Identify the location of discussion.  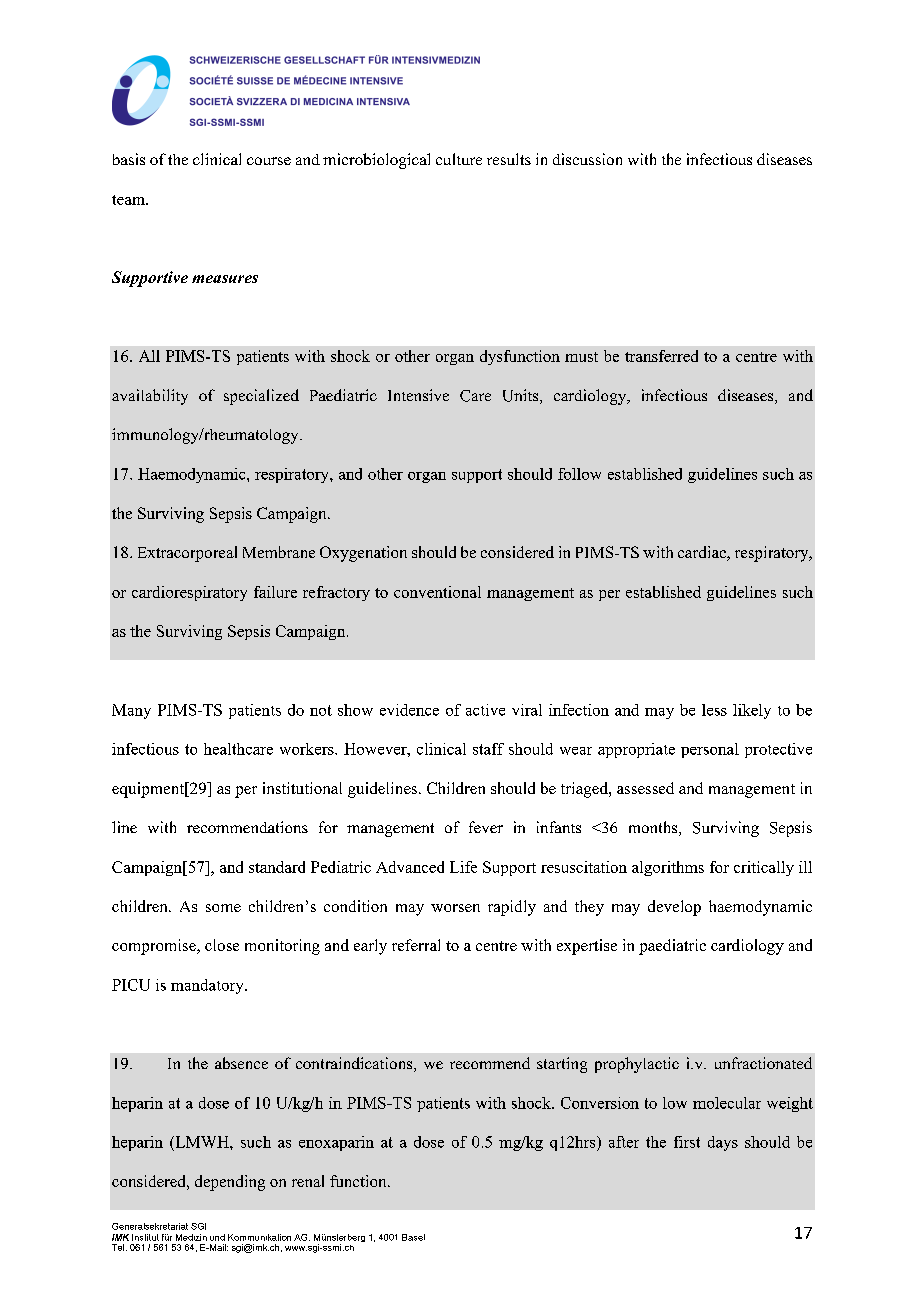
(587, 159).
